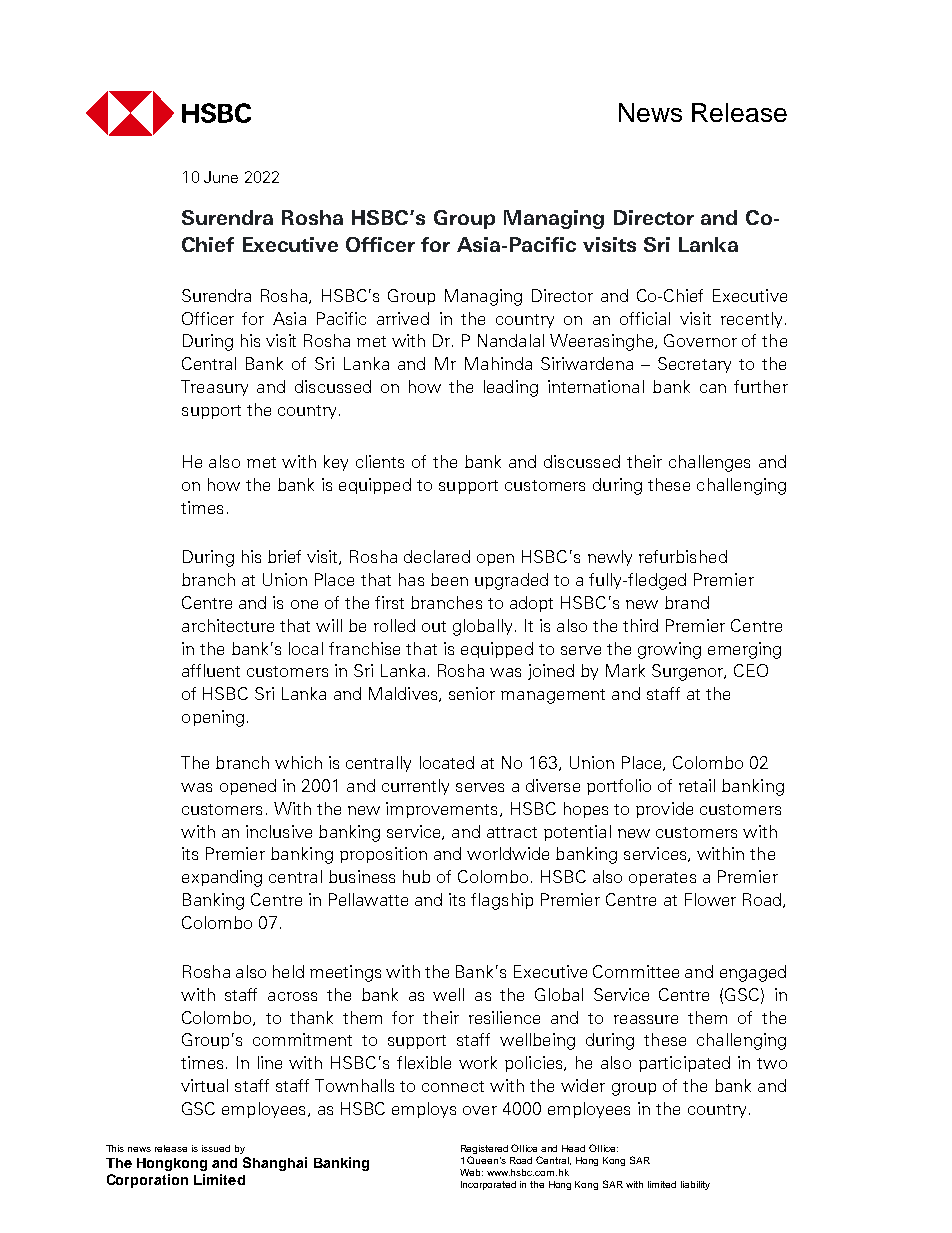 Image resolution: width=952 pixels, height=1233 pixels. Describe the element at coordinates (403, 318) in the screenshot. I see `arrived` at that location.
